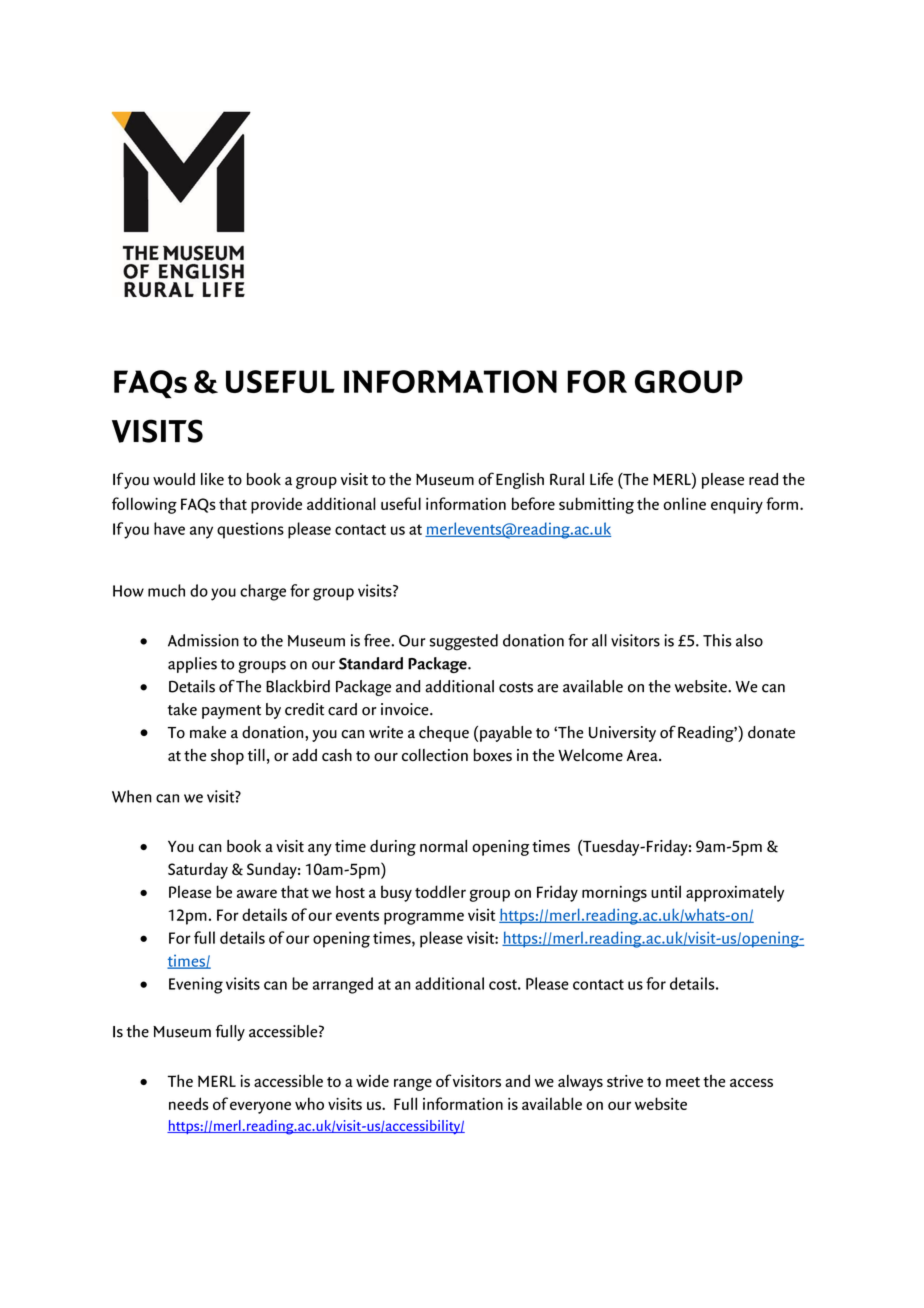 Image resolution: width=924 pixels, height=1308 pixels. Describe the element at coordinates (132, 796) in the image. I see `When` at that location.
